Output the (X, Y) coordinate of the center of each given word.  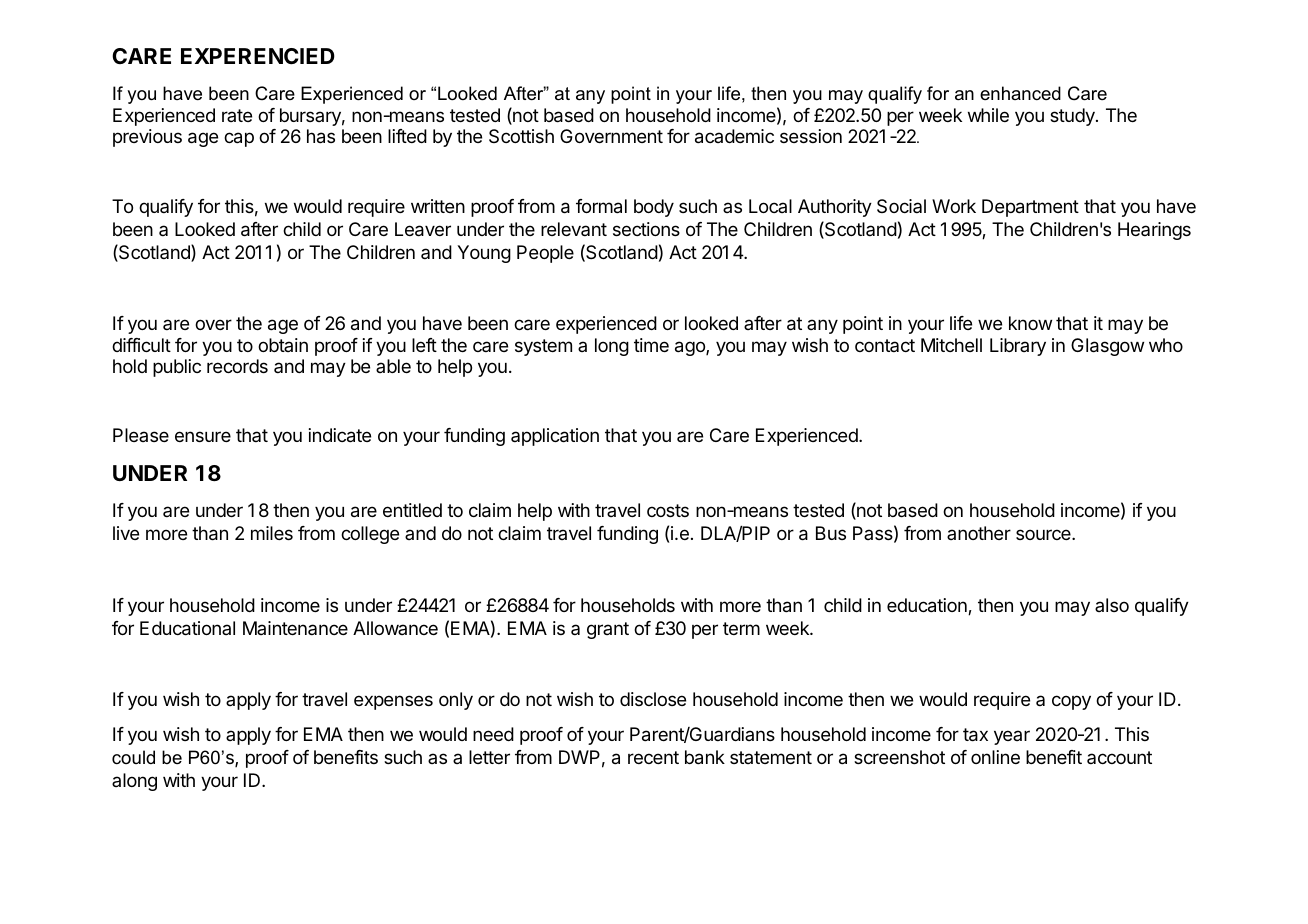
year (1012, 737)
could (133, 757)
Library (1018, 347)
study (1073, 117)
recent (653, 757)
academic (734, 136)
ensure (203, 436)
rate (237, 115)
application (555, 437)
